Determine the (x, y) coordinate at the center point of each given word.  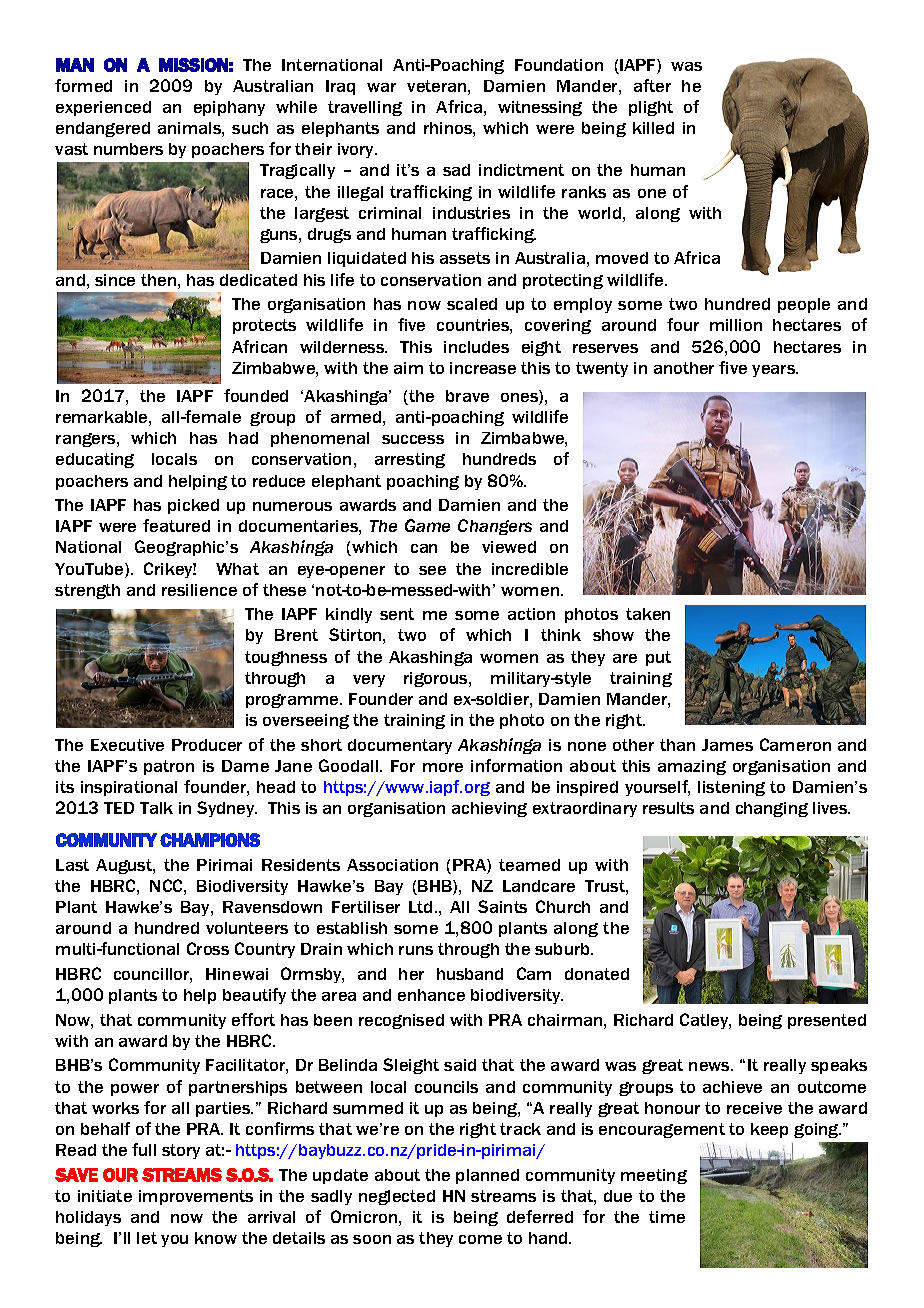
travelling (365, 108)
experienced (103, 108)
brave (467, 396)
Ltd (420, 907)
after (652, 85)
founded (256, 395)
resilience (199, 590)
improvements (196, 1197)
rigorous (437, 679)
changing (772, 809)
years (775, 371)
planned (487, 1176)
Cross (208, 948)
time (667, 1217)
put (658, 658)
